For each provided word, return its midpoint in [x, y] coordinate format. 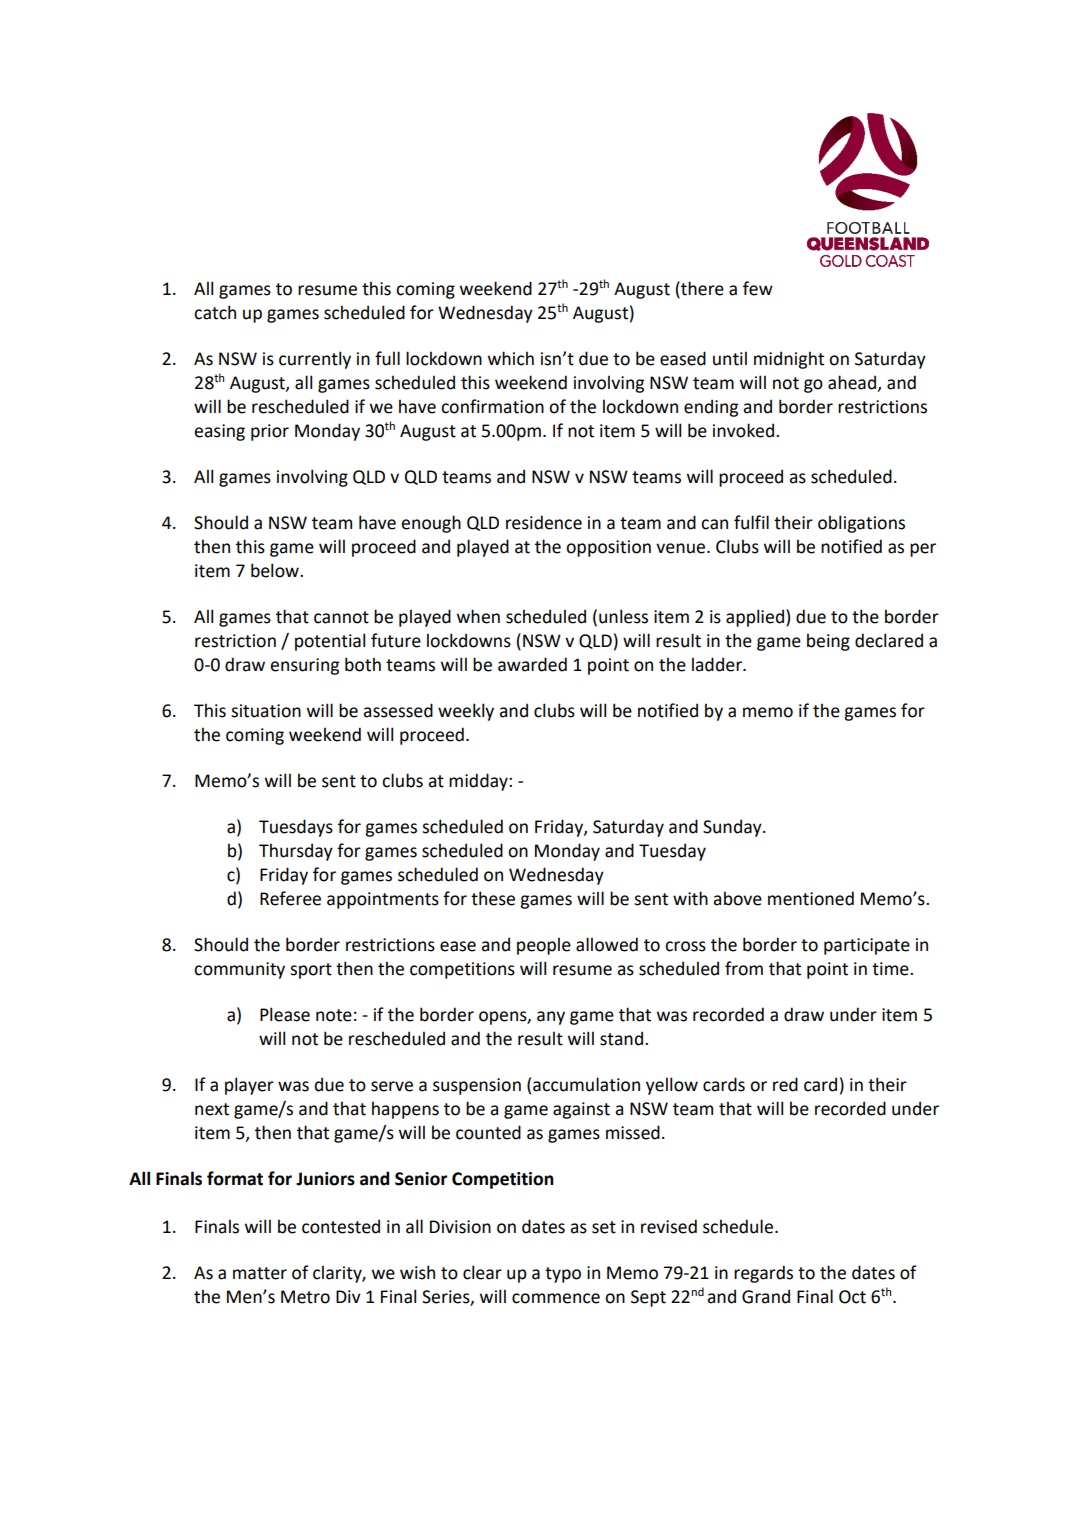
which [511, 358]
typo [563, 1275]
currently [315, 360]
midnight [789, 360]
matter [260, 1273]
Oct [852, 1297]
